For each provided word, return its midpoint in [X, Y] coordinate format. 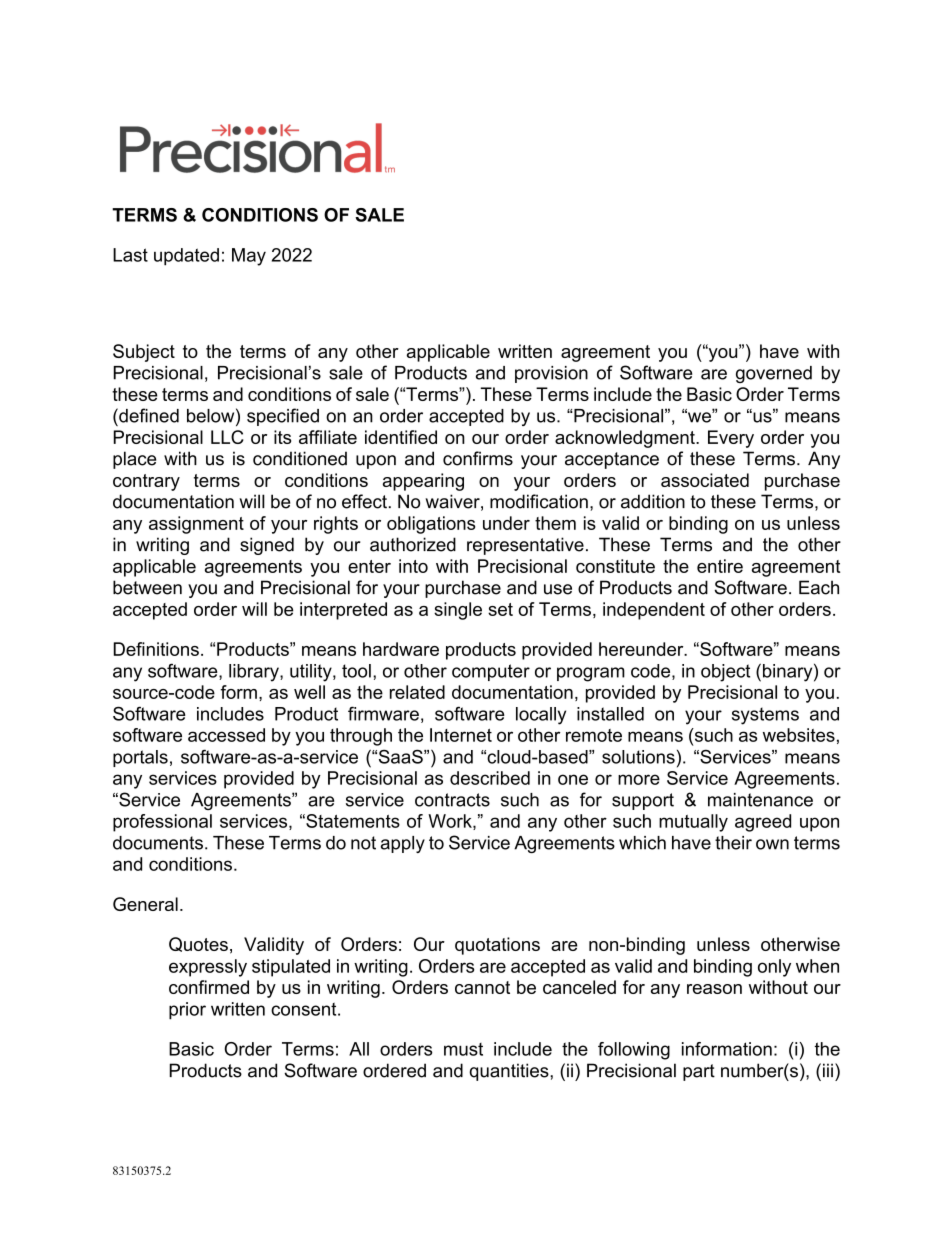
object [725, 673]
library [255, 673]
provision [551, 374]
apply [403, 844]
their [733, 843]
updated [186, 257]
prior [187, 1011]
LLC [227, 437]
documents [158, 843]
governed [774, 374]
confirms [478, 458]
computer [491, 672]
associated [705, 480]
